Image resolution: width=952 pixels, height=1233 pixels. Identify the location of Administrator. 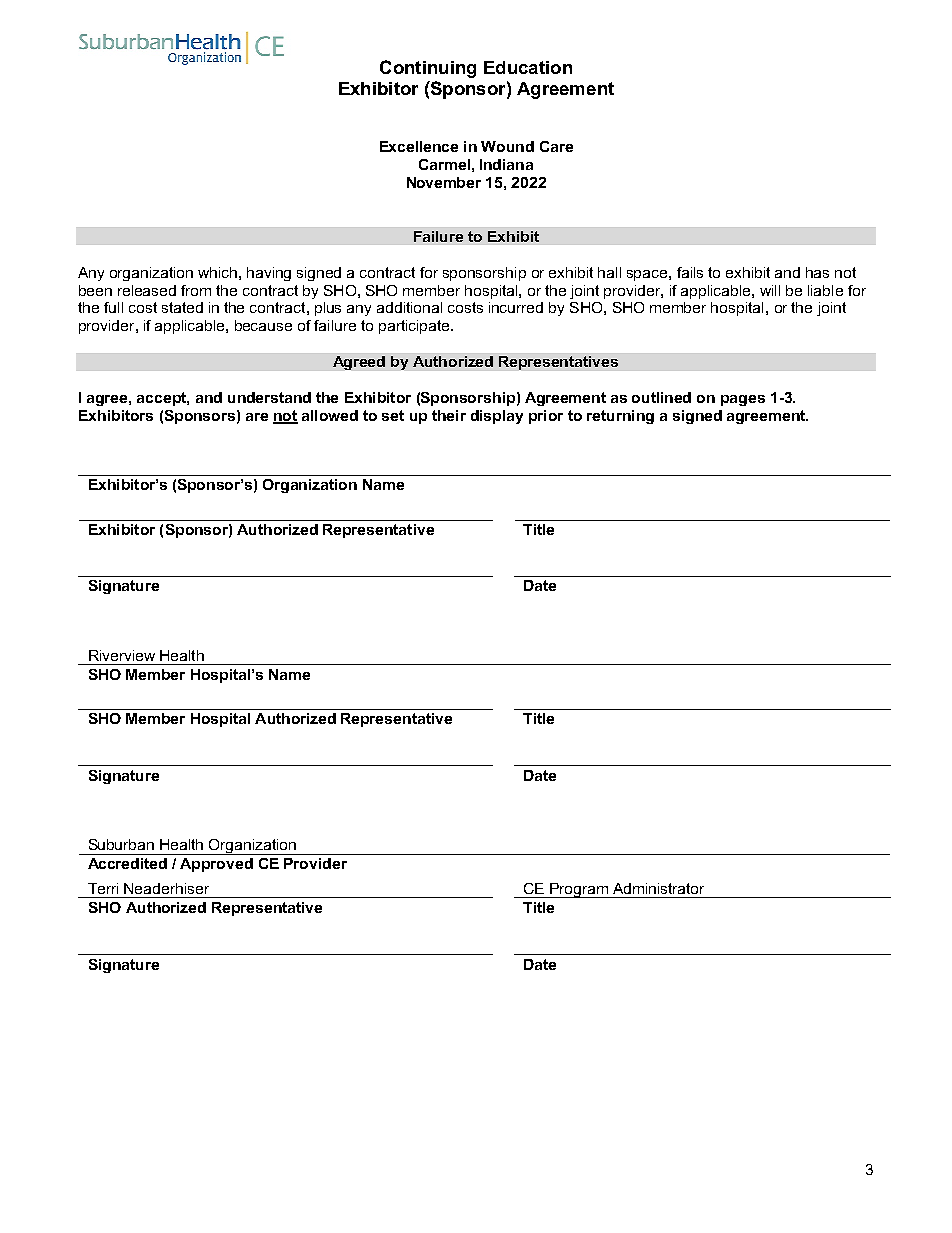
(658, 888).
